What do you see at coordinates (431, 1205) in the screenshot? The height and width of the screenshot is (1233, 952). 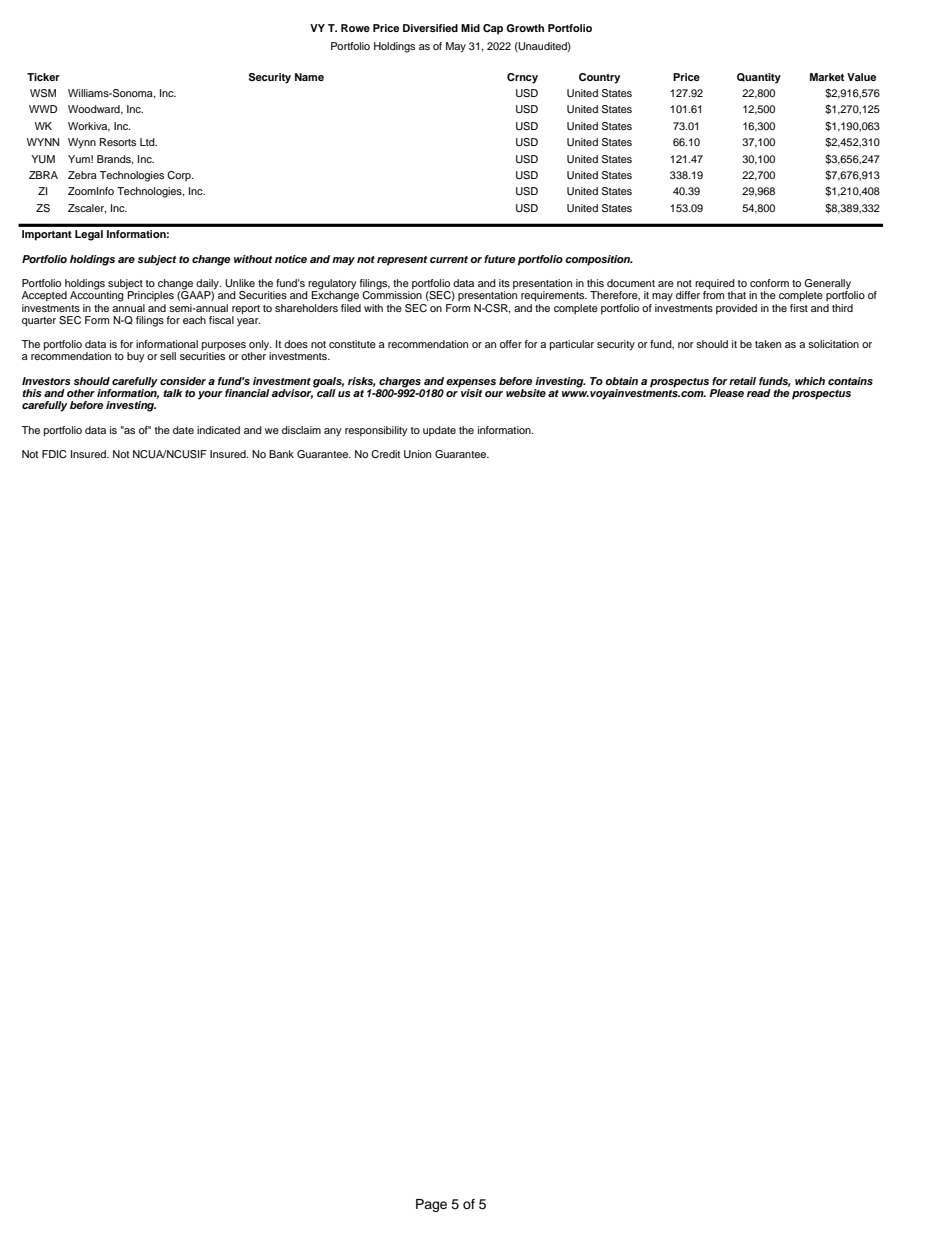 I see `Page` at bounding box center [431, 1205].
